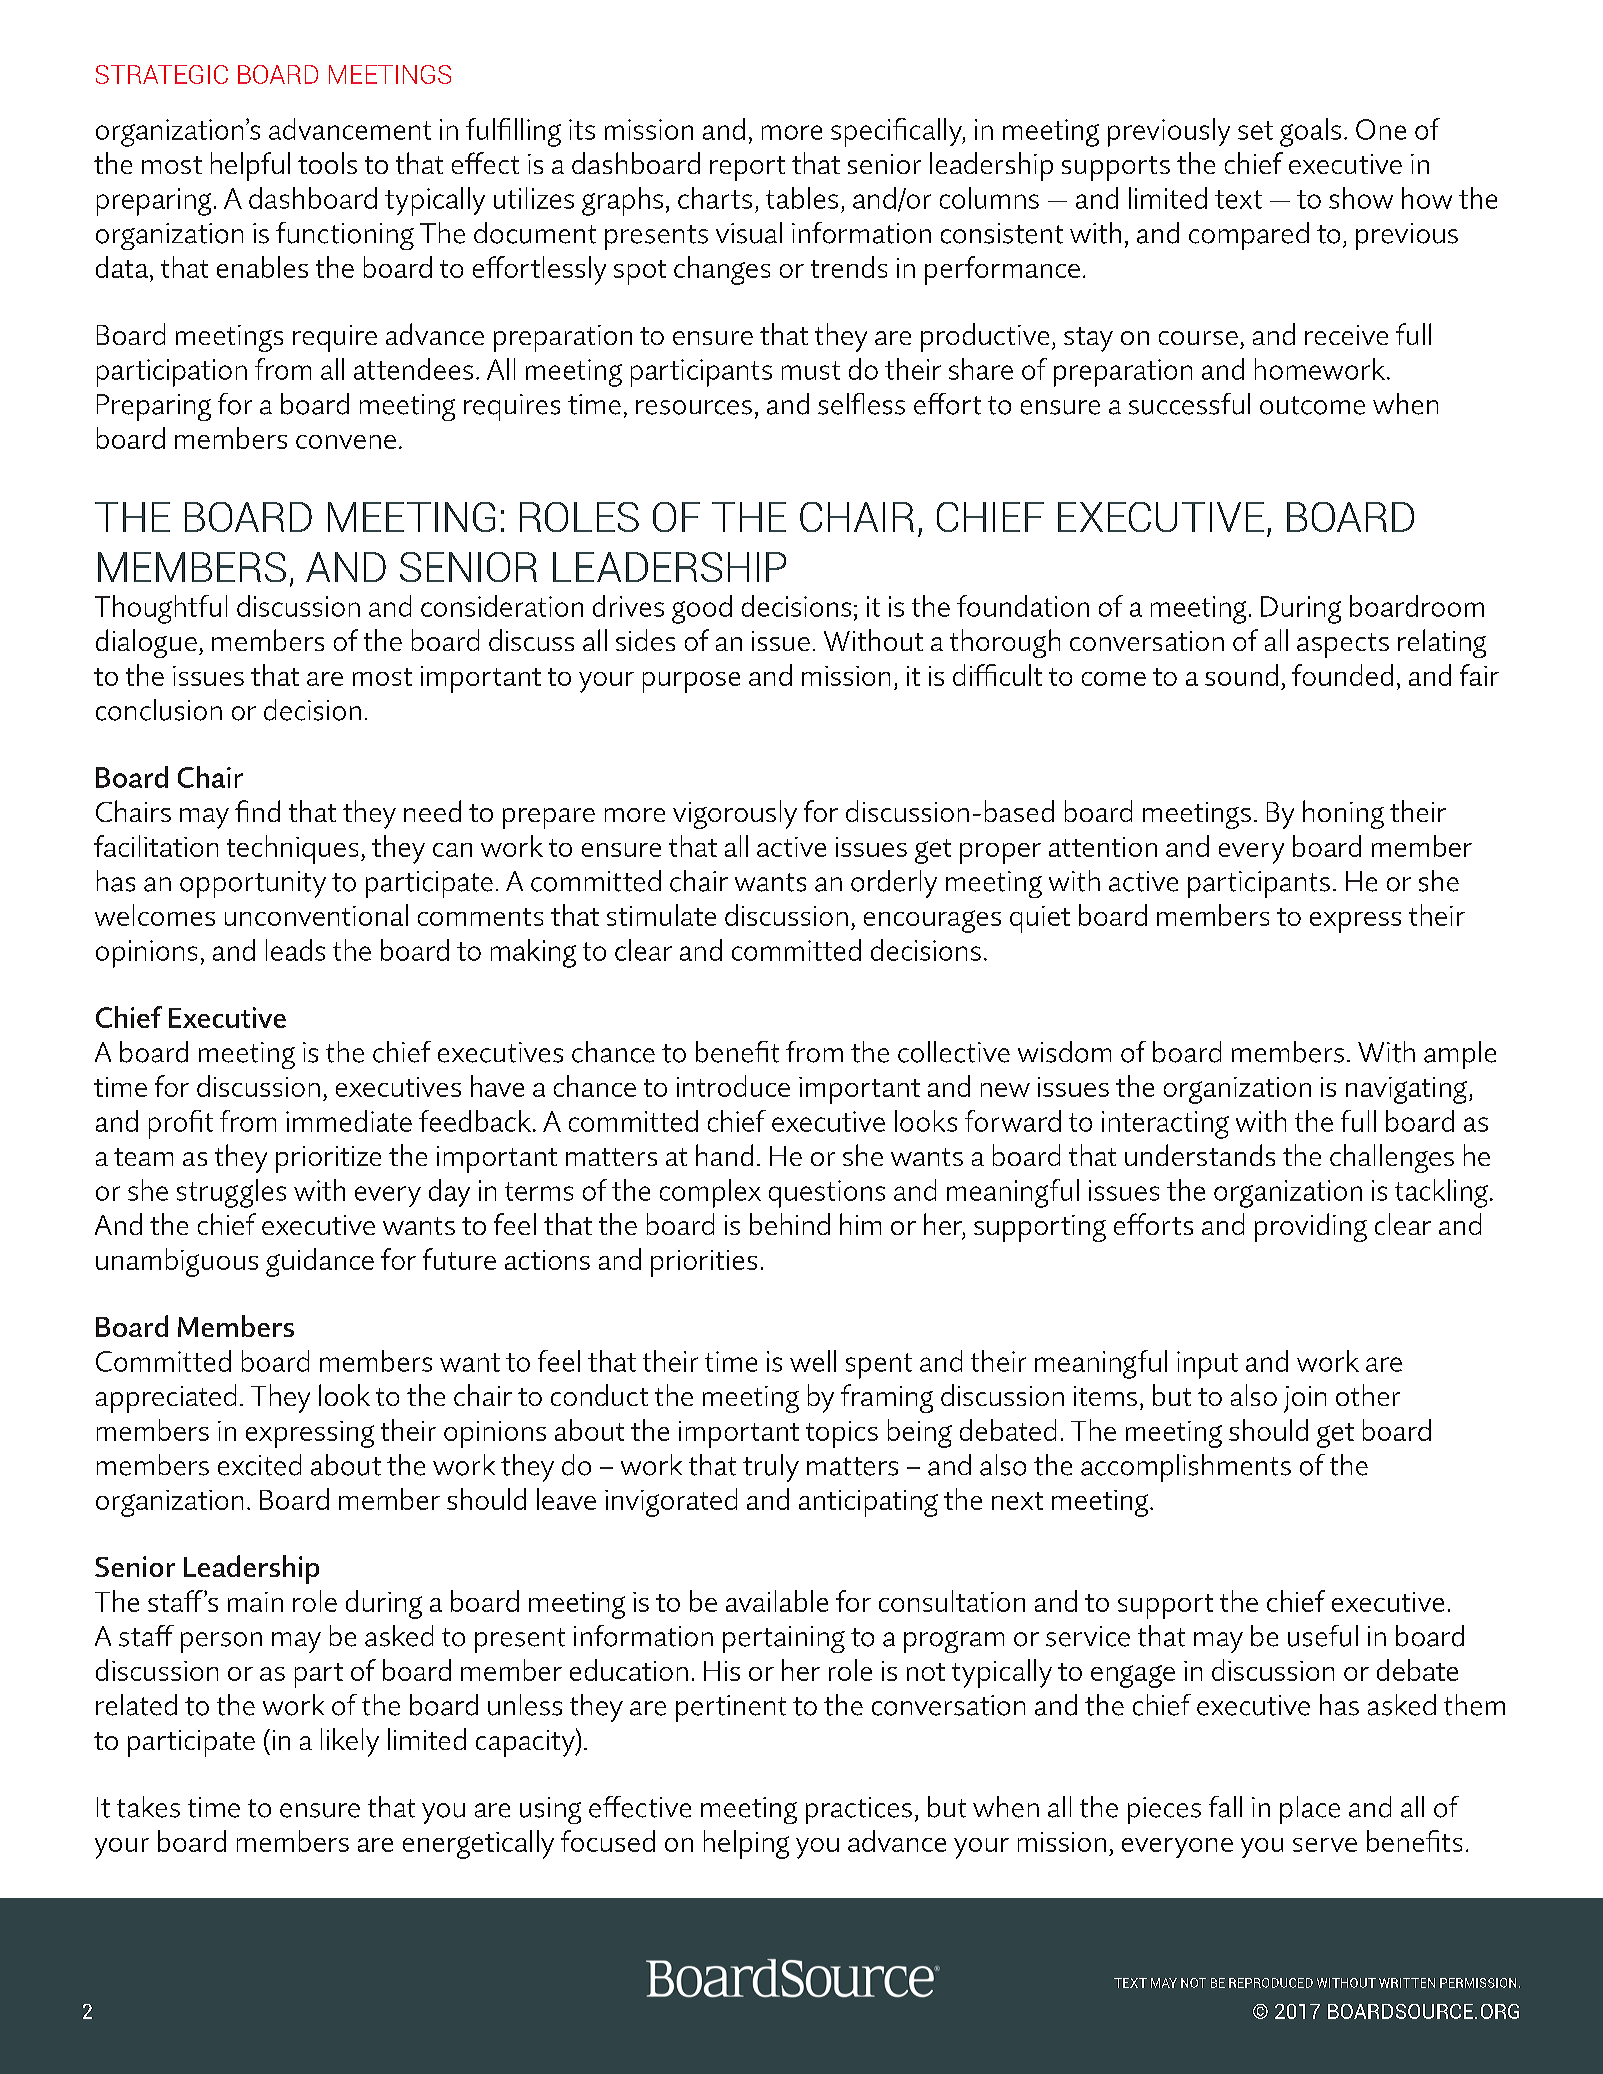 The image size is (1603, 2074). What do you see at coordinates (1305, 1399) in the screenshot?
I see `join` at bounding box center [1305, 1399].
